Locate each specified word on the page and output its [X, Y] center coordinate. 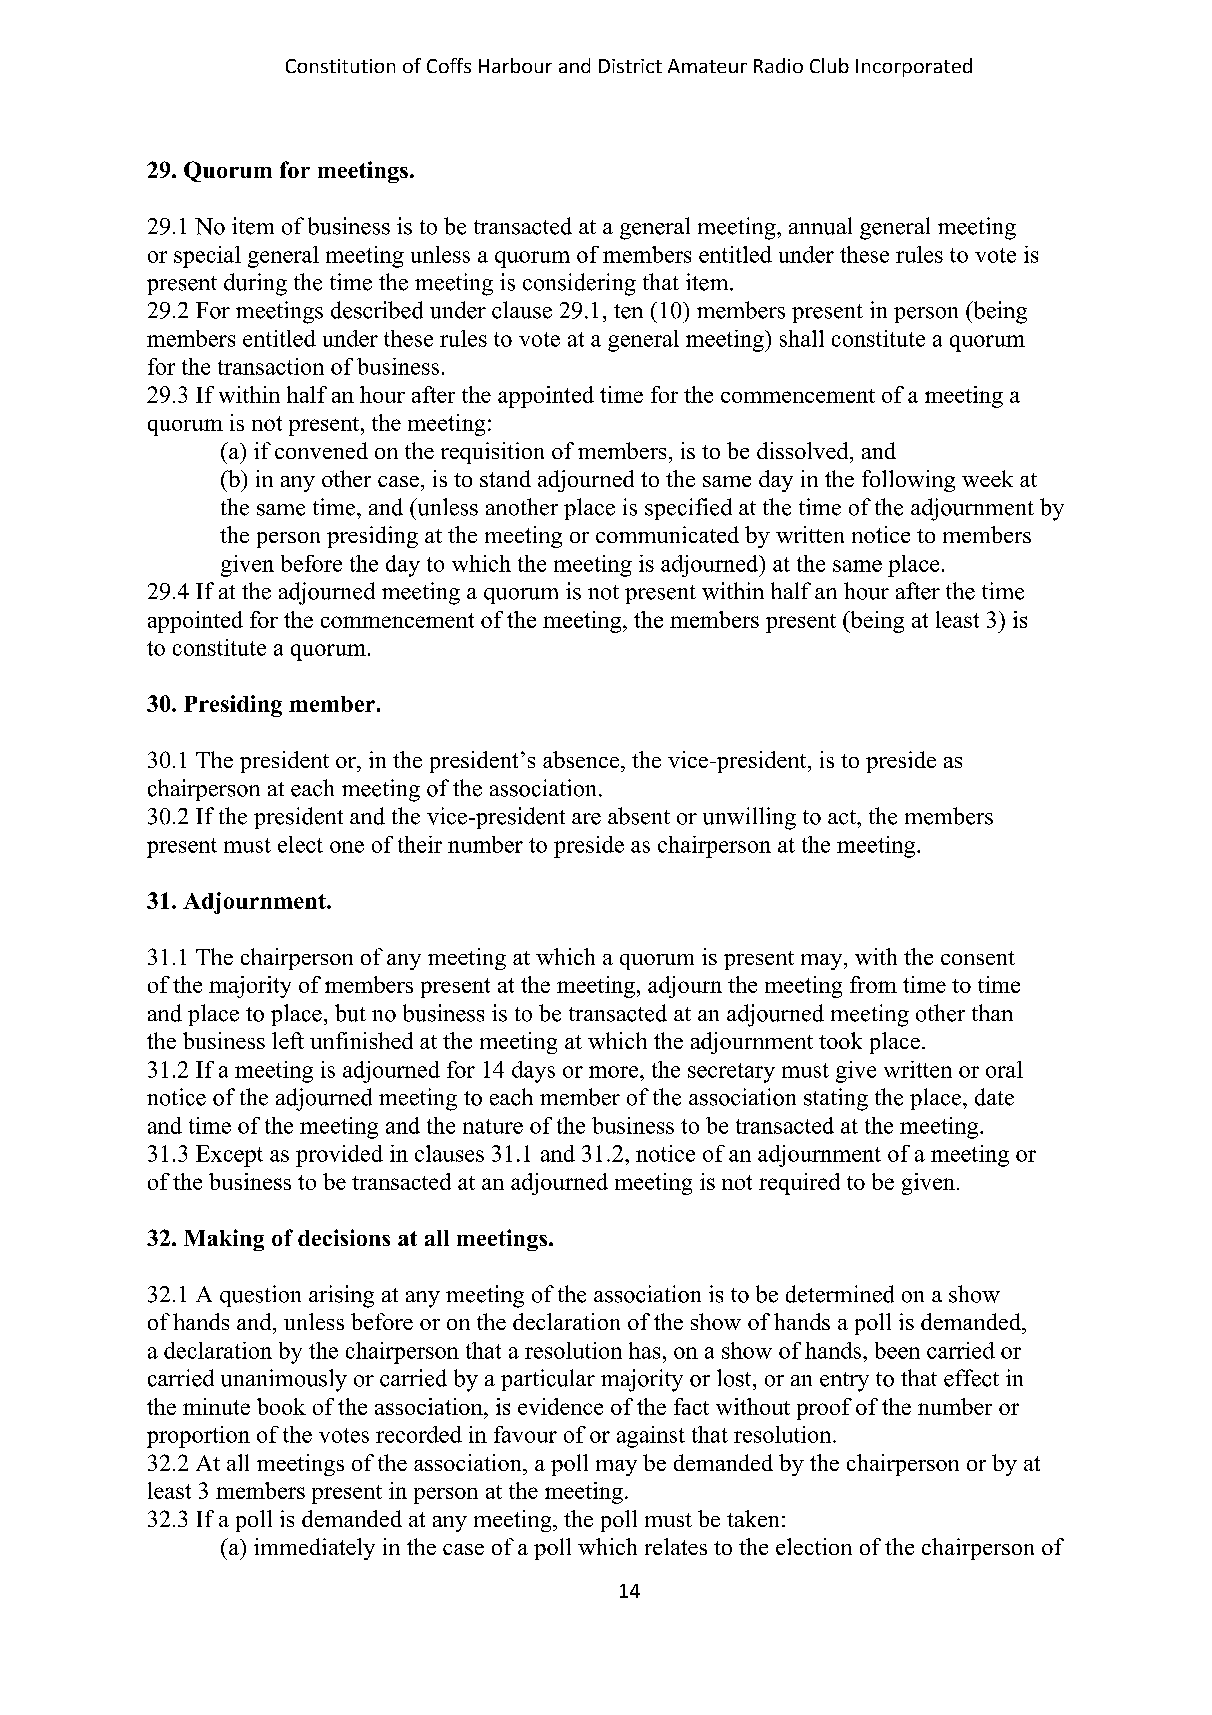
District [630, 66]
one [347, 847]
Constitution [340, 66]
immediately [314, 1549]
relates [676, 1546]
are [586, 819]
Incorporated [914, 67]
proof [824, 1409]
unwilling [749, 818]
